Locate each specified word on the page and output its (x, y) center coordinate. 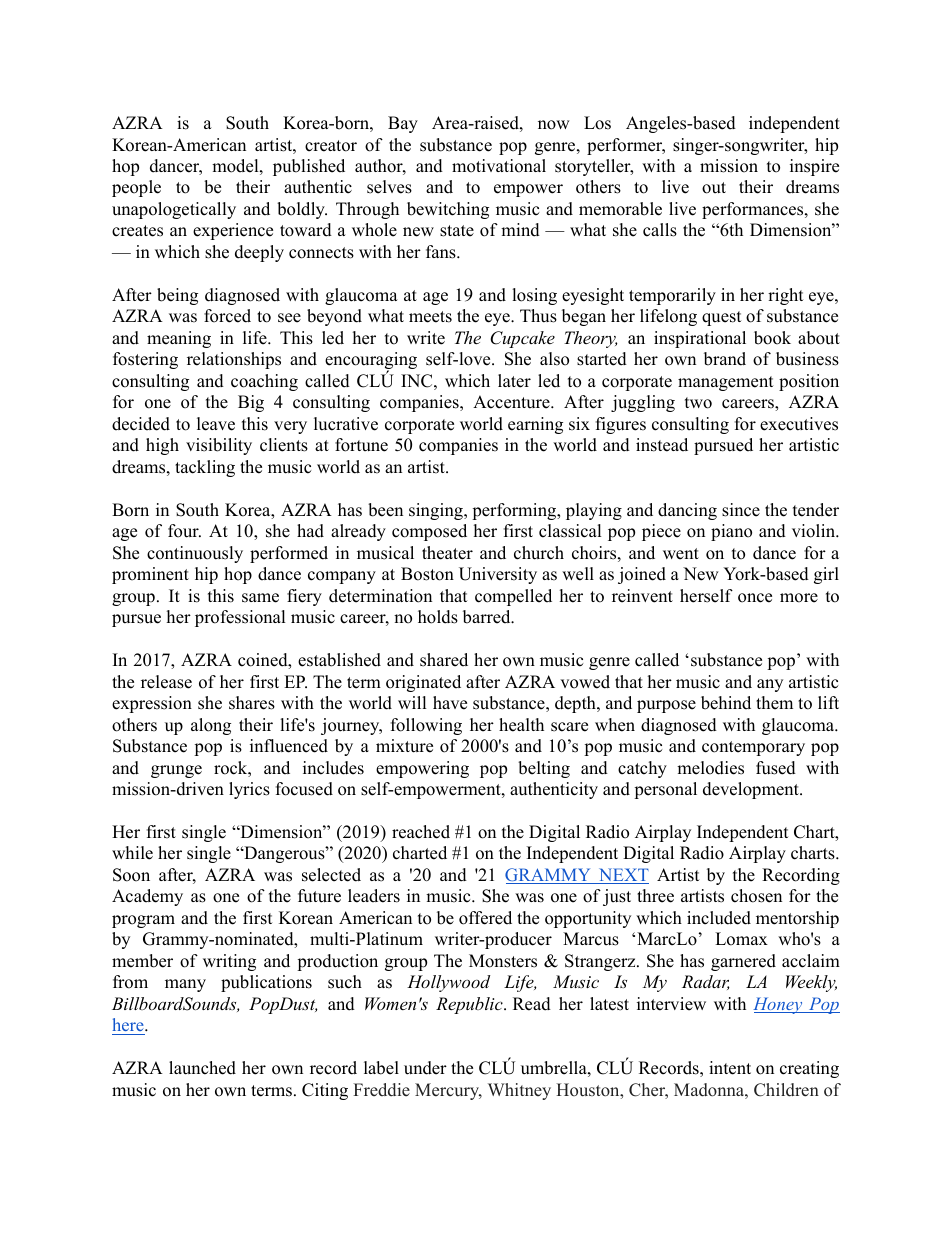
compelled (513, 597)
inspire (814, 167)
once (755, 598)
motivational (499, 166)
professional (240, 618)
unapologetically (174, 210)
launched (202, 1068)
